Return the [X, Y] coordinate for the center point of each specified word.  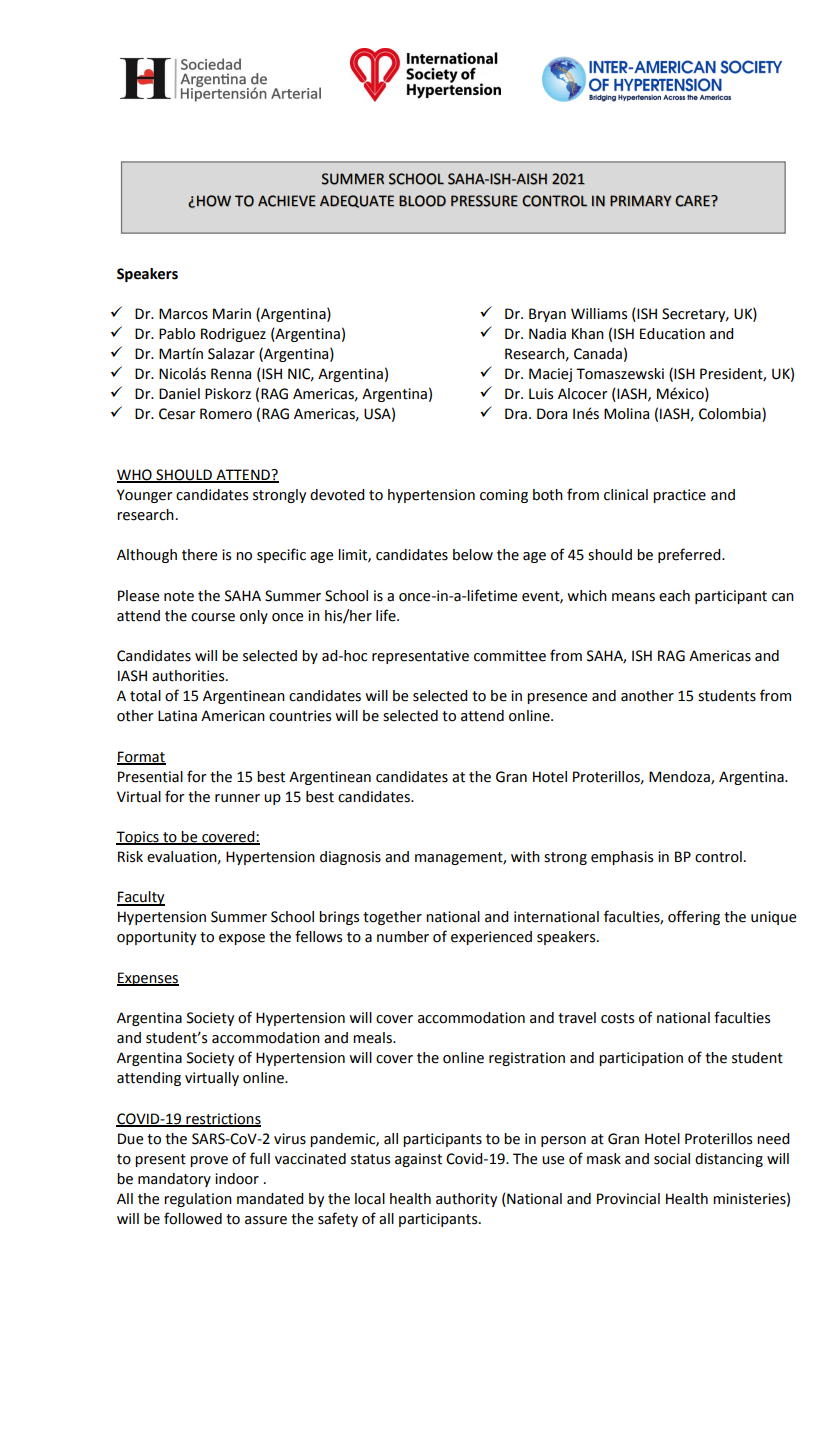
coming [504, 496]
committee [510, 656]
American [233, 716]
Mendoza [680, 777]
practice [679, 496]
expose [242, 939]
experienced [491, 938]
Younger [144, 496]
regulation [198, 1200]
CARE [693, 201]
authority [466, 1200]
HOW [214, 201]
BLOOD [422, 201]
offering [694, 917]
